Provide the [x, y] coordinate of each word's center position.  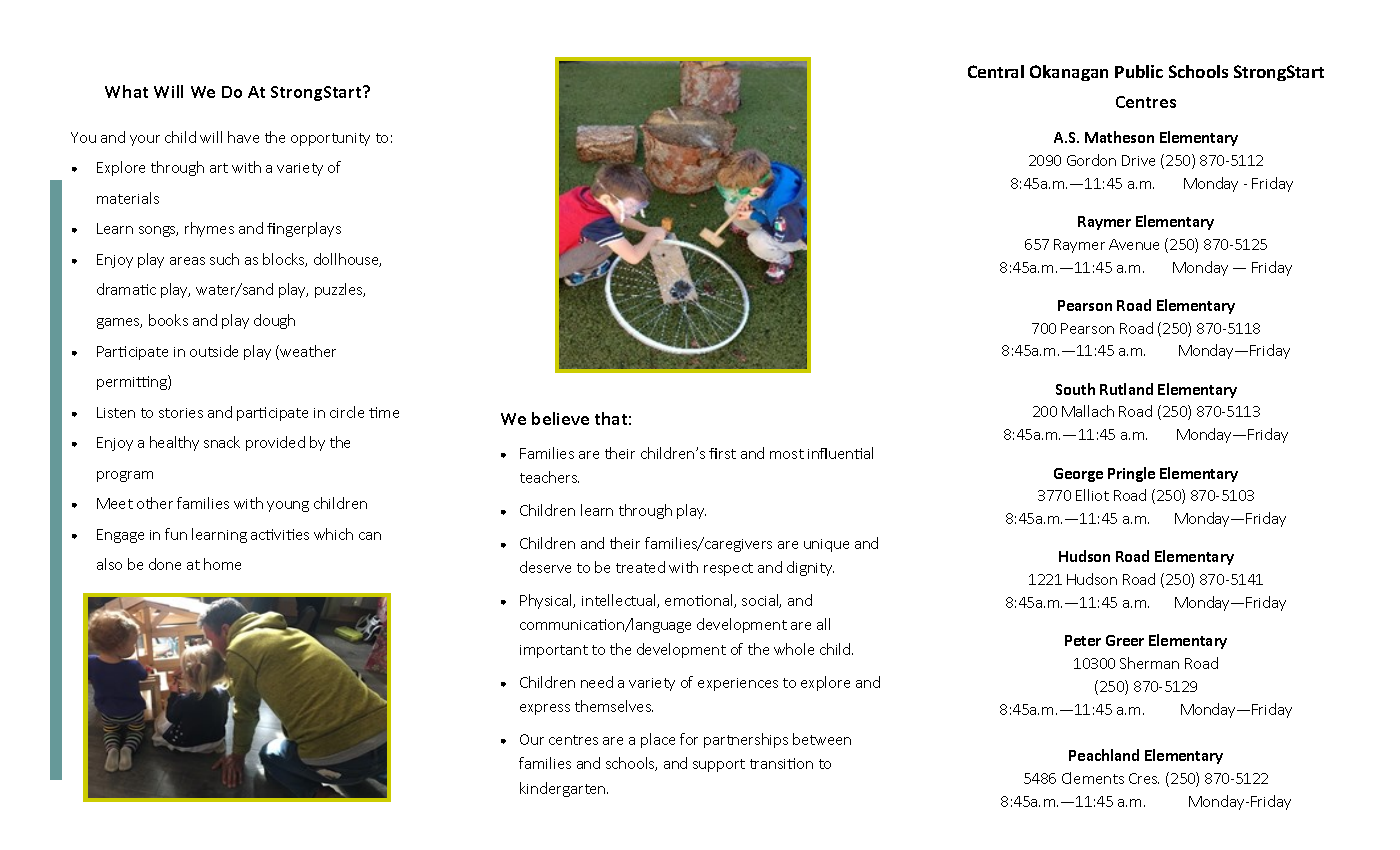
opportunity [330, 139]
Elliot [1092, 495]
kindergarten [564, 789]
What [126, 91]
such [224, 259]
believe [560, 418]
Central [996, 71]
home [222, 564]
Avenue [1134, 244]
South [1075, 389]
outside [214, 351]
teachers [549, 477]
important [554, 651]
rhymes [209, 229]
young [288, 506]
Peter [1083, 640]
